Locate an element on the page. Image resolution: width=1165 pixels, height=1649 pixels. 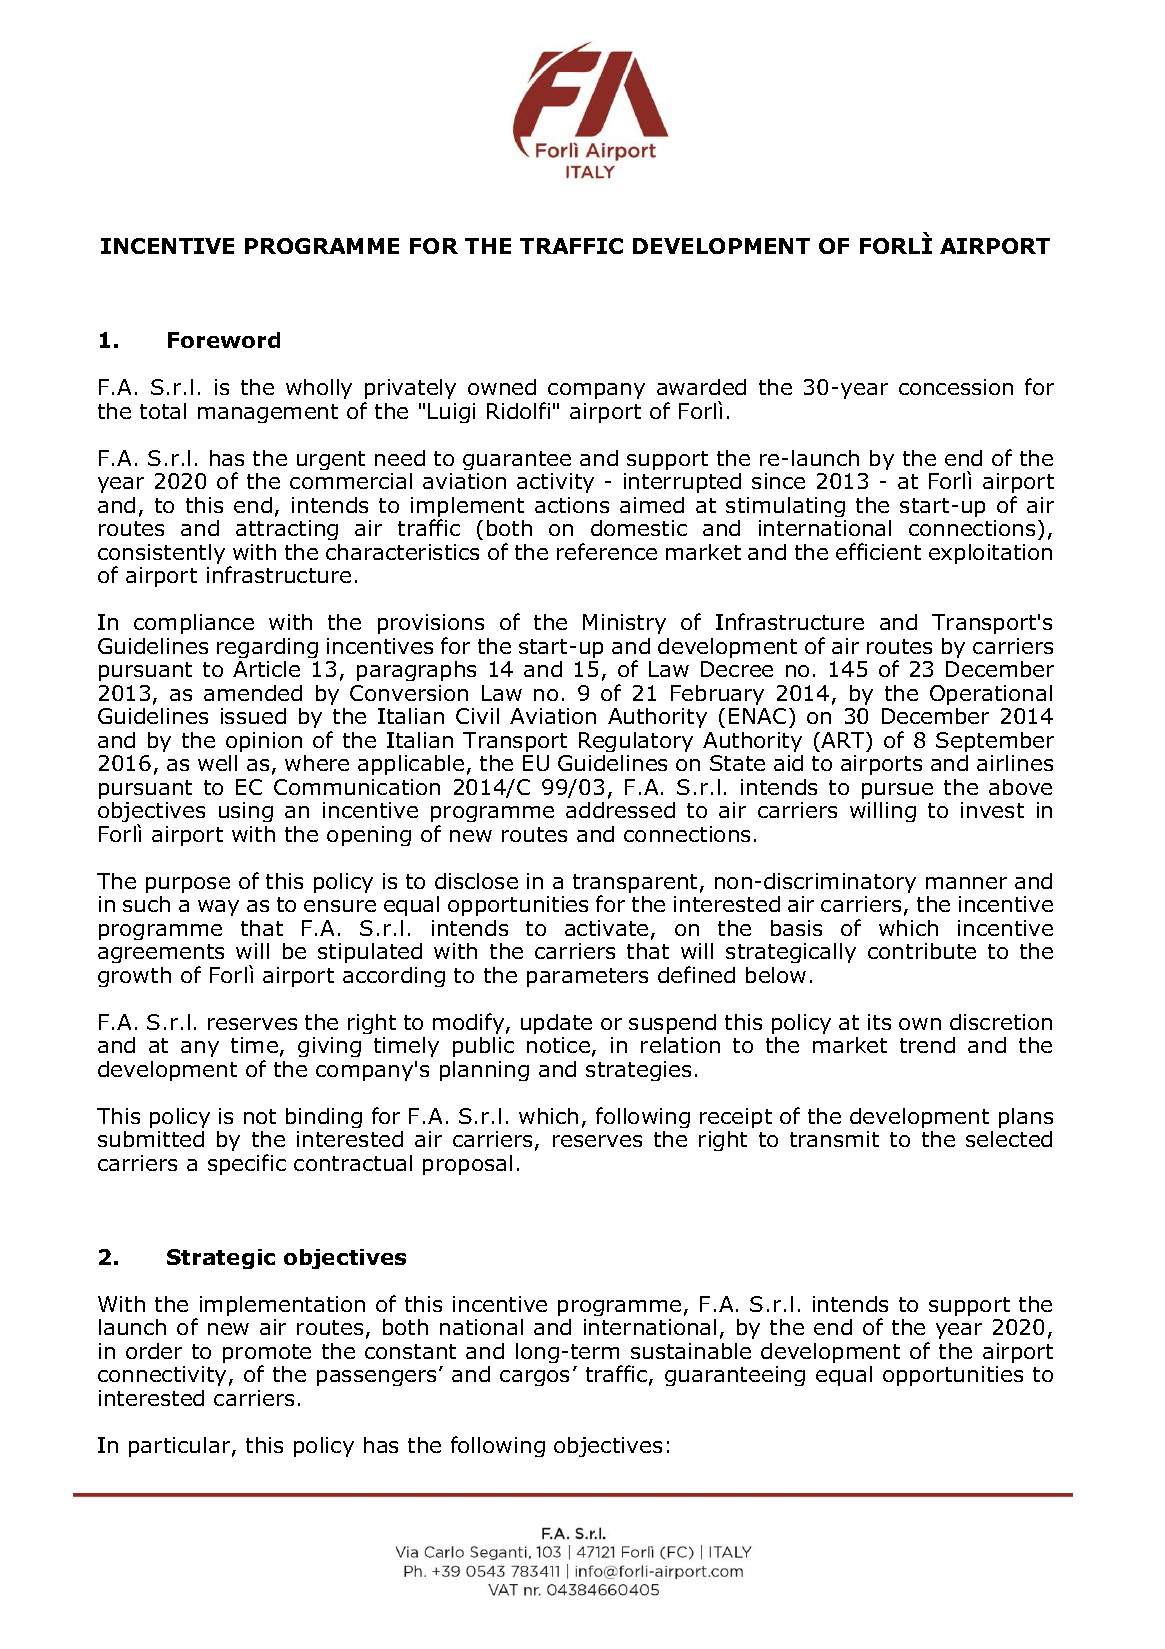
purpose is located at coordinates (188, 885).
